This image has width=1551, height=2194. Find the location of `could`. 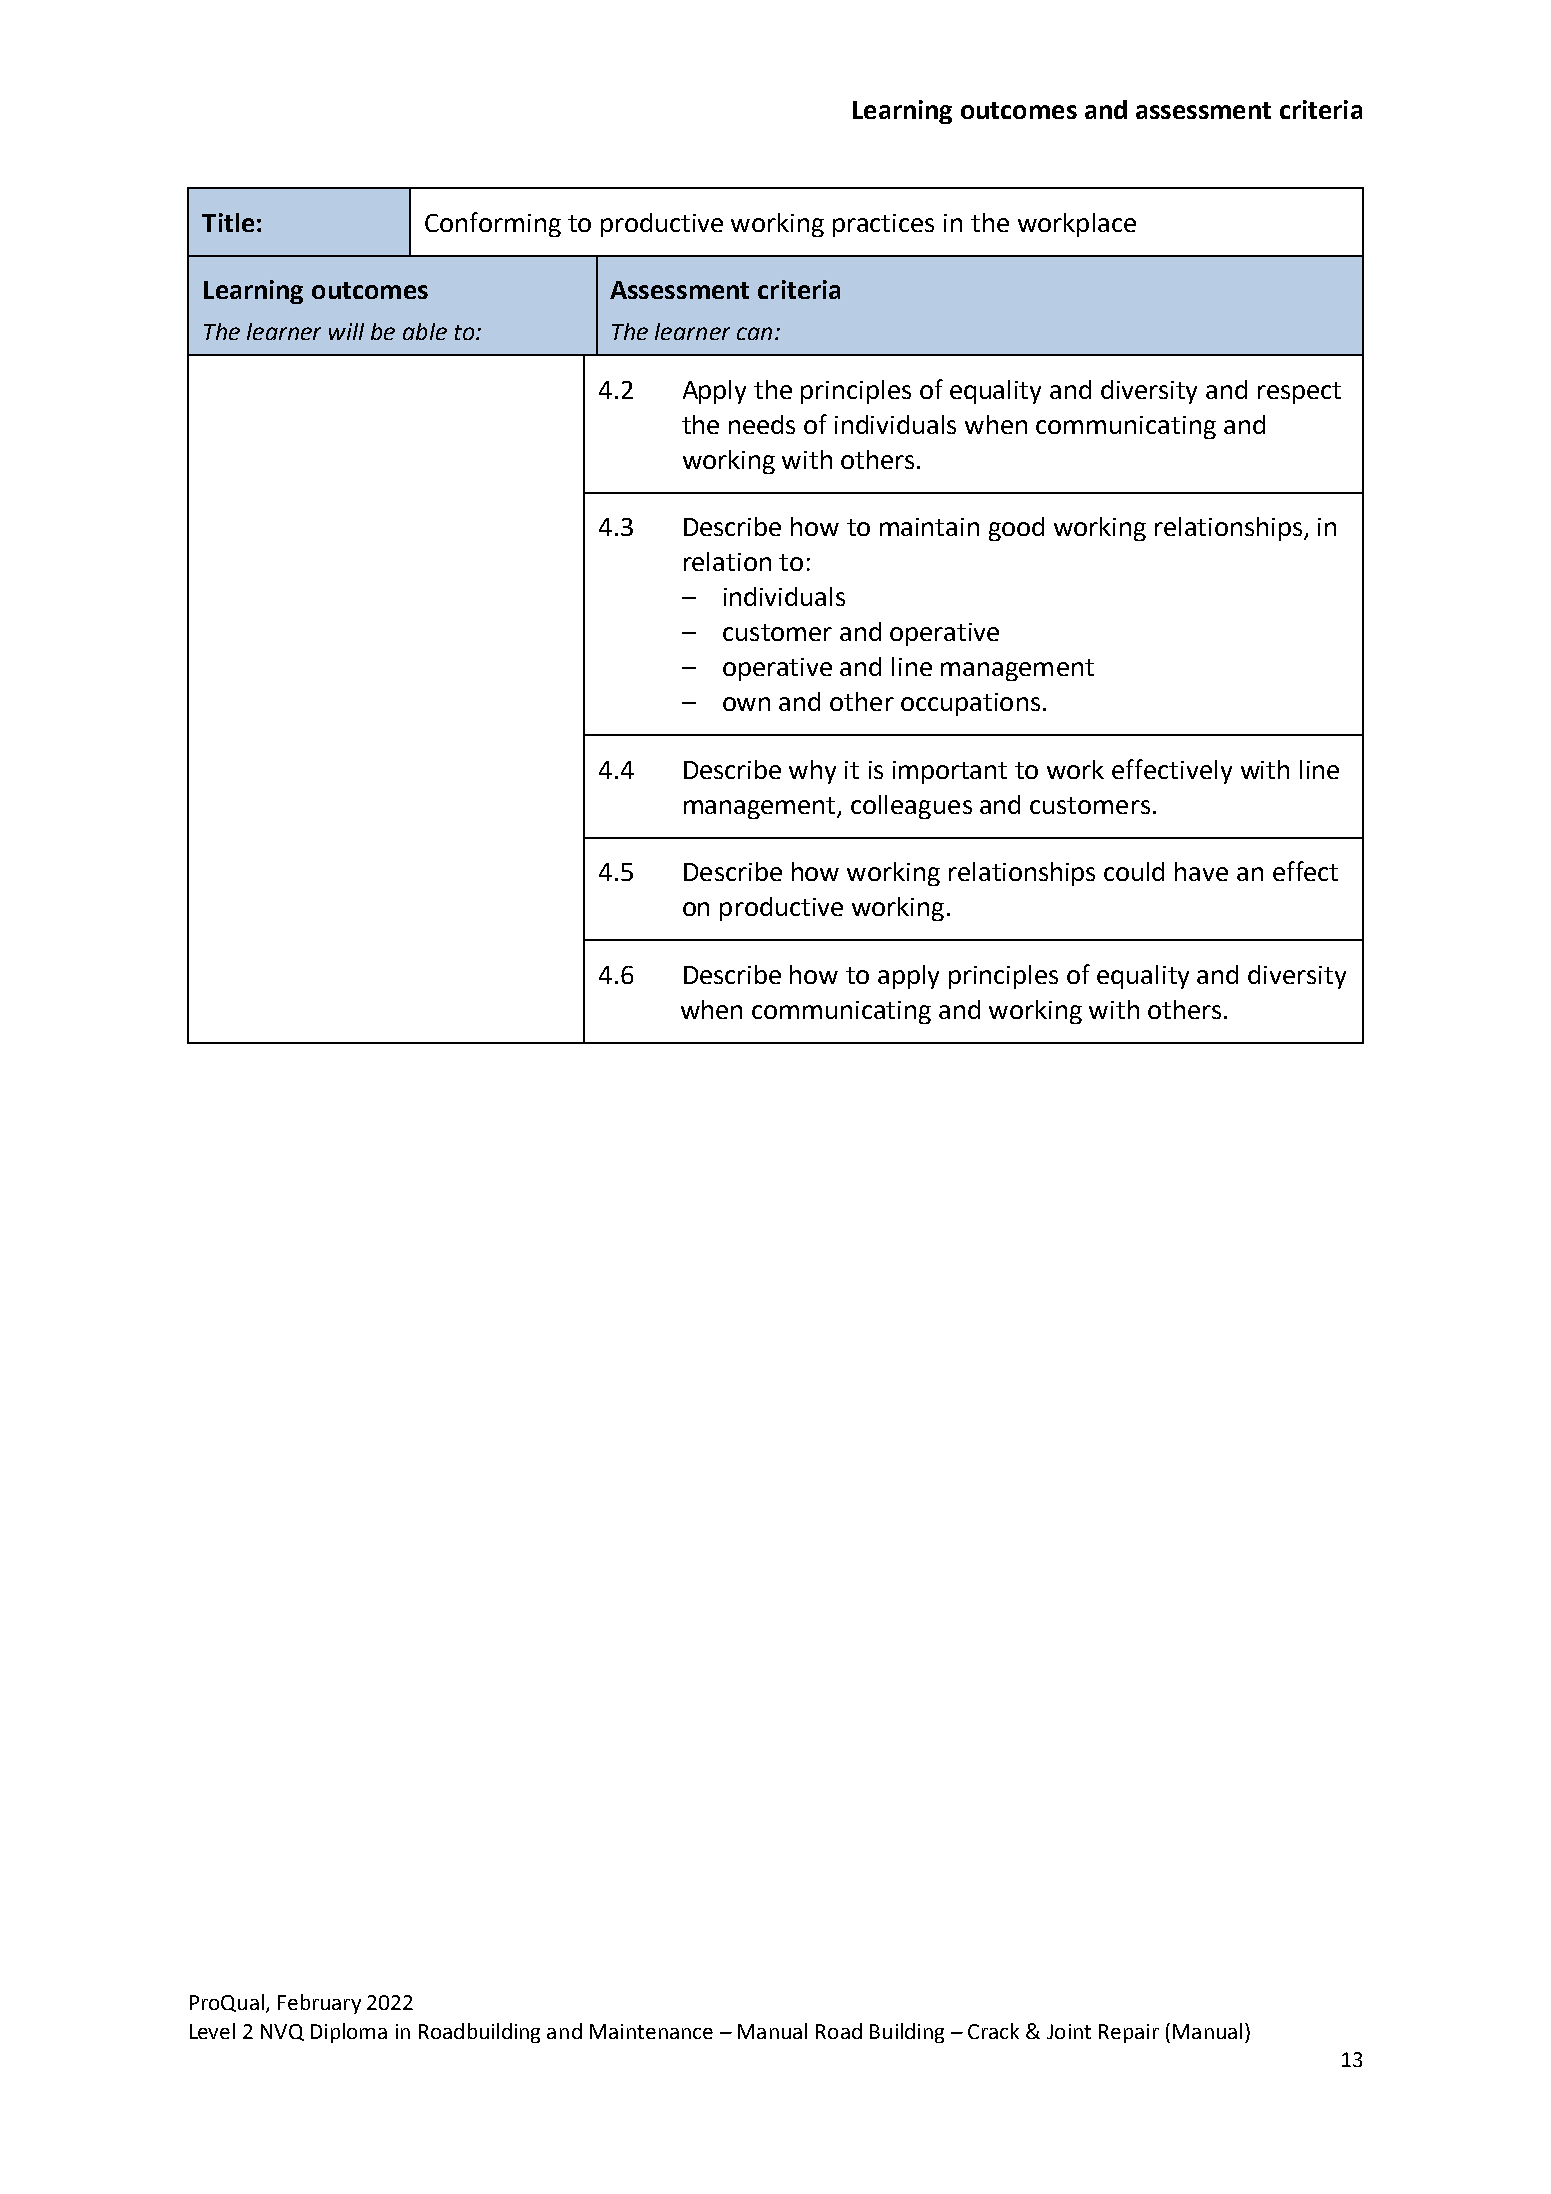

could is located at coordinates (1134, 871).
